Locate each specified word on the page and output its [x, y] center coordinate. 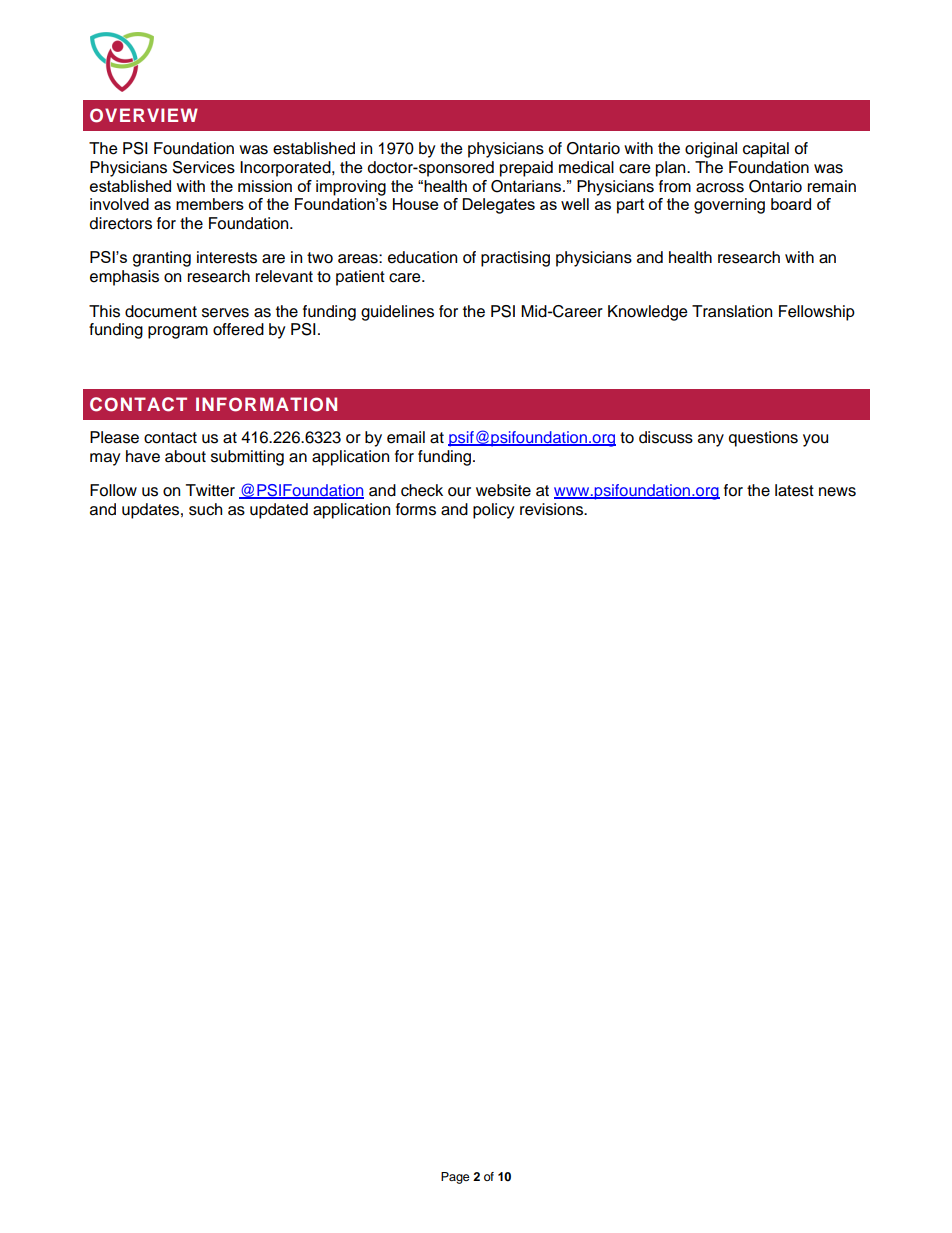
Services [204, 167]
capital [766, 150]
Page [455, 1178]
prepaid [526, 169]
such [205, 509]
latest [794, 490]
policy [494, 511]
